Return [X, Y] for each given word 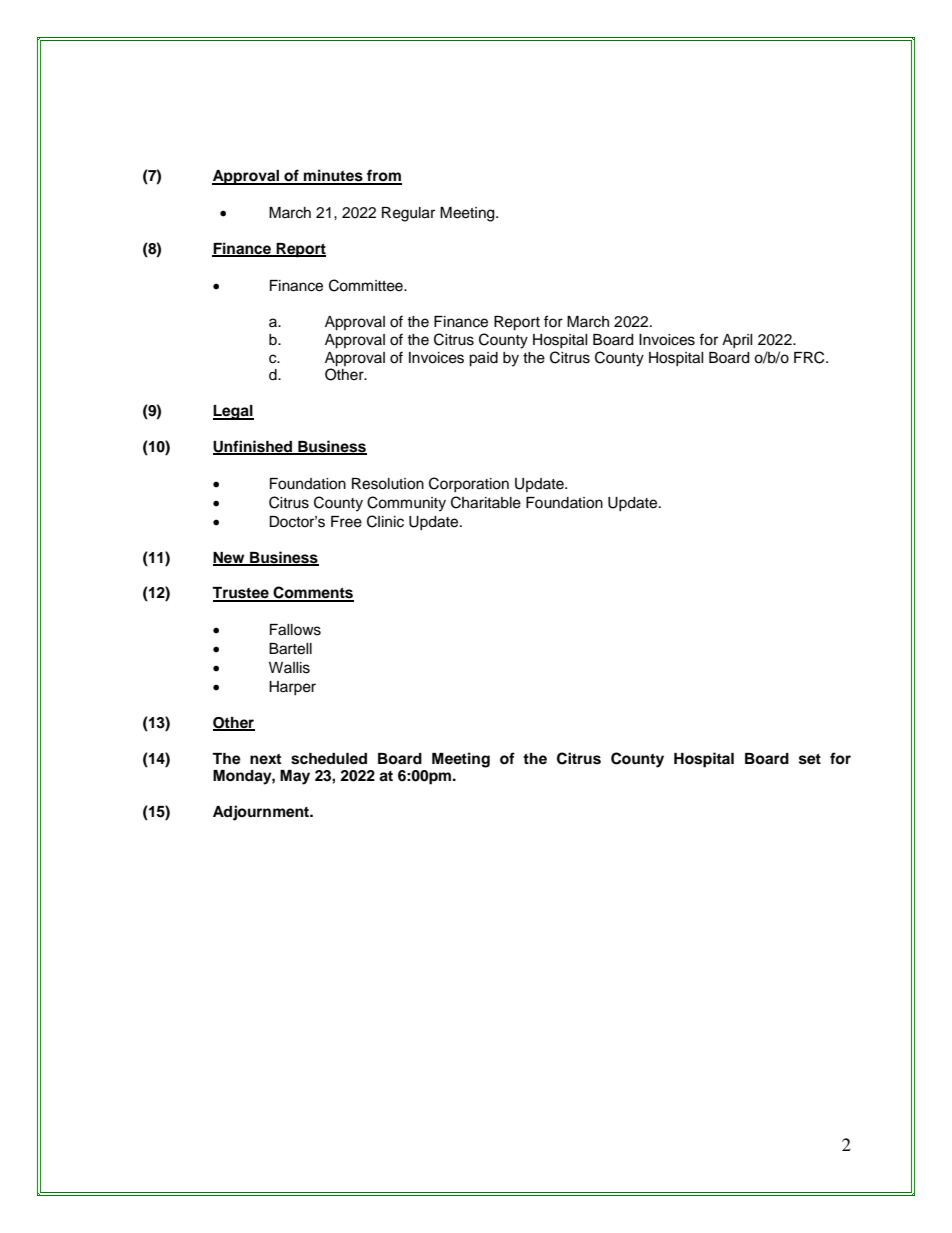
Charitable [486, 502]
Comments [312, 593]
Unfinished [254, 447]
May [295, 777]
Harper [292, 688]
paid [483, 359]
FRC [810, 357]
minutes [333, 176]
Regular [408, 214]
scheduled [329, 759]
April [737, 341]
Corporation [469, 484]
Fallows [295, 630]
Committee [367, 285]
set [810, 759]
